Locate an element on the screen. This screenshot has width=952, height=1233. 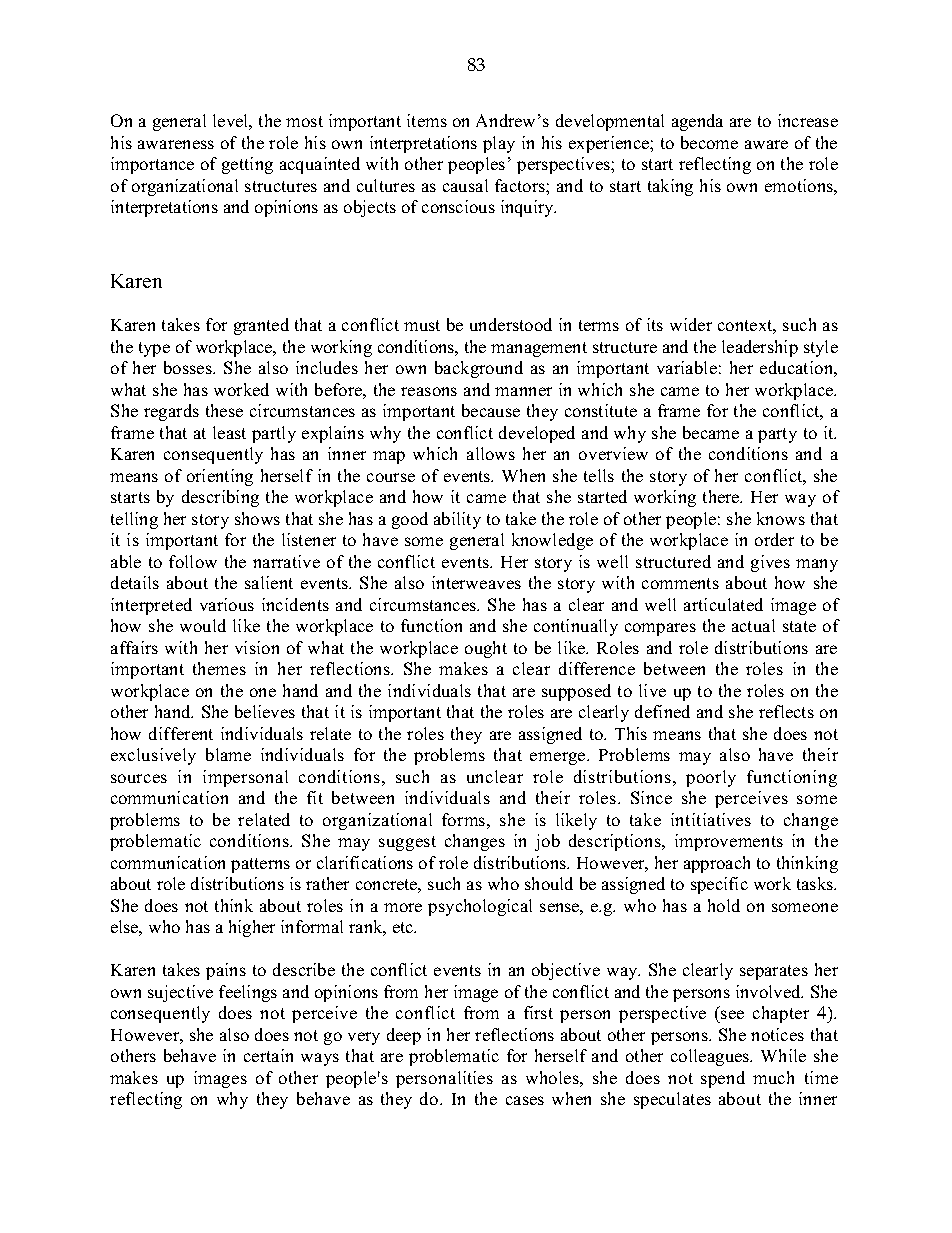
party is located at coordinates (777, 435).
